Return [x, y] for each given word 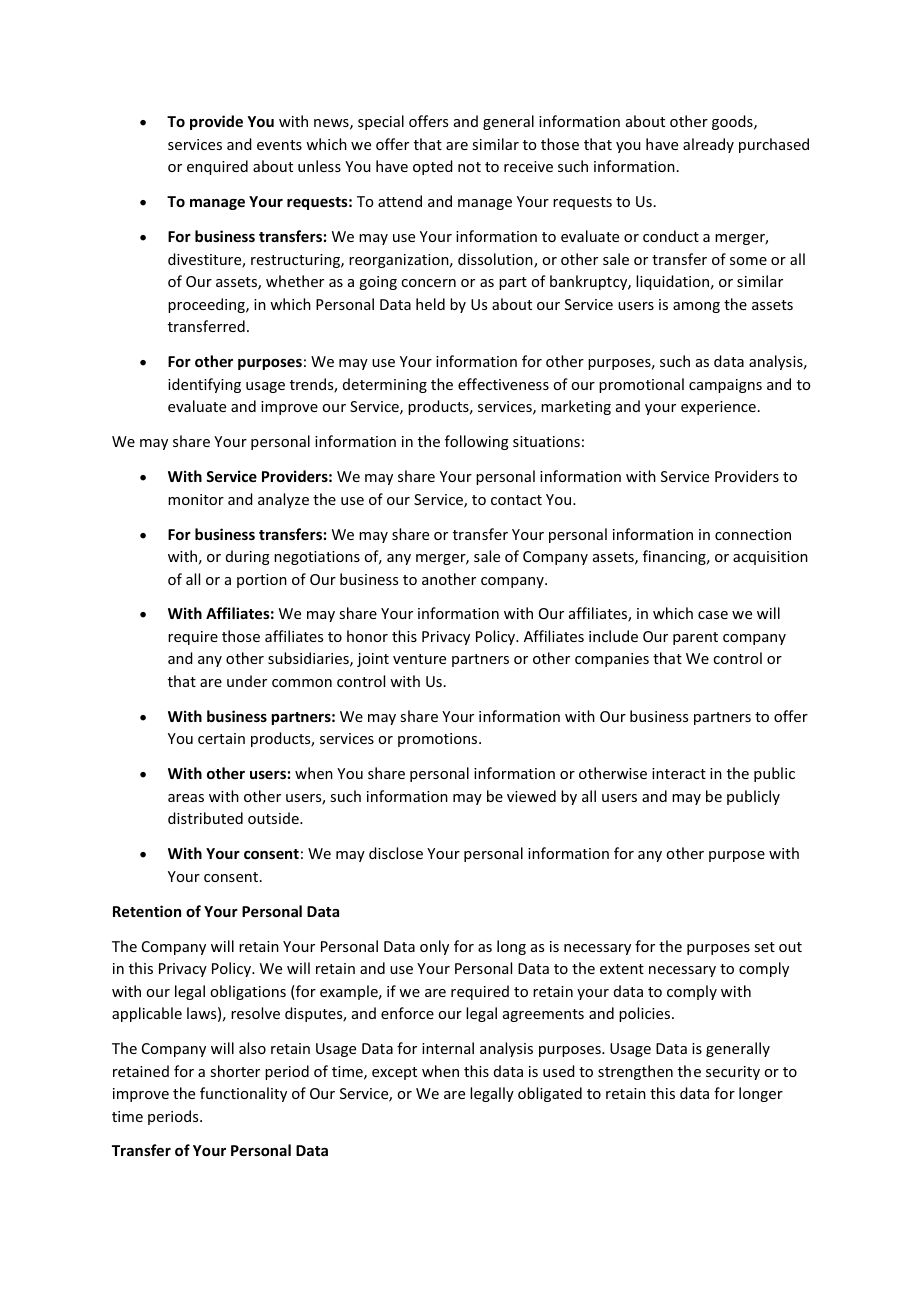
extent [622, 969]
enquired [217, 167]
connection [753, 534]
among [696, 307]
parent [695, 638]
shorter [235, 1071]
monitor [196, 499]
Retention [147, 911]
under [247, 681]
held [430, 304]
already [708, 145]
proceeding [207, 305]
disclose [396, 853]
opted [433, 167]
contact [516, 500]
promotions [439, 740]
